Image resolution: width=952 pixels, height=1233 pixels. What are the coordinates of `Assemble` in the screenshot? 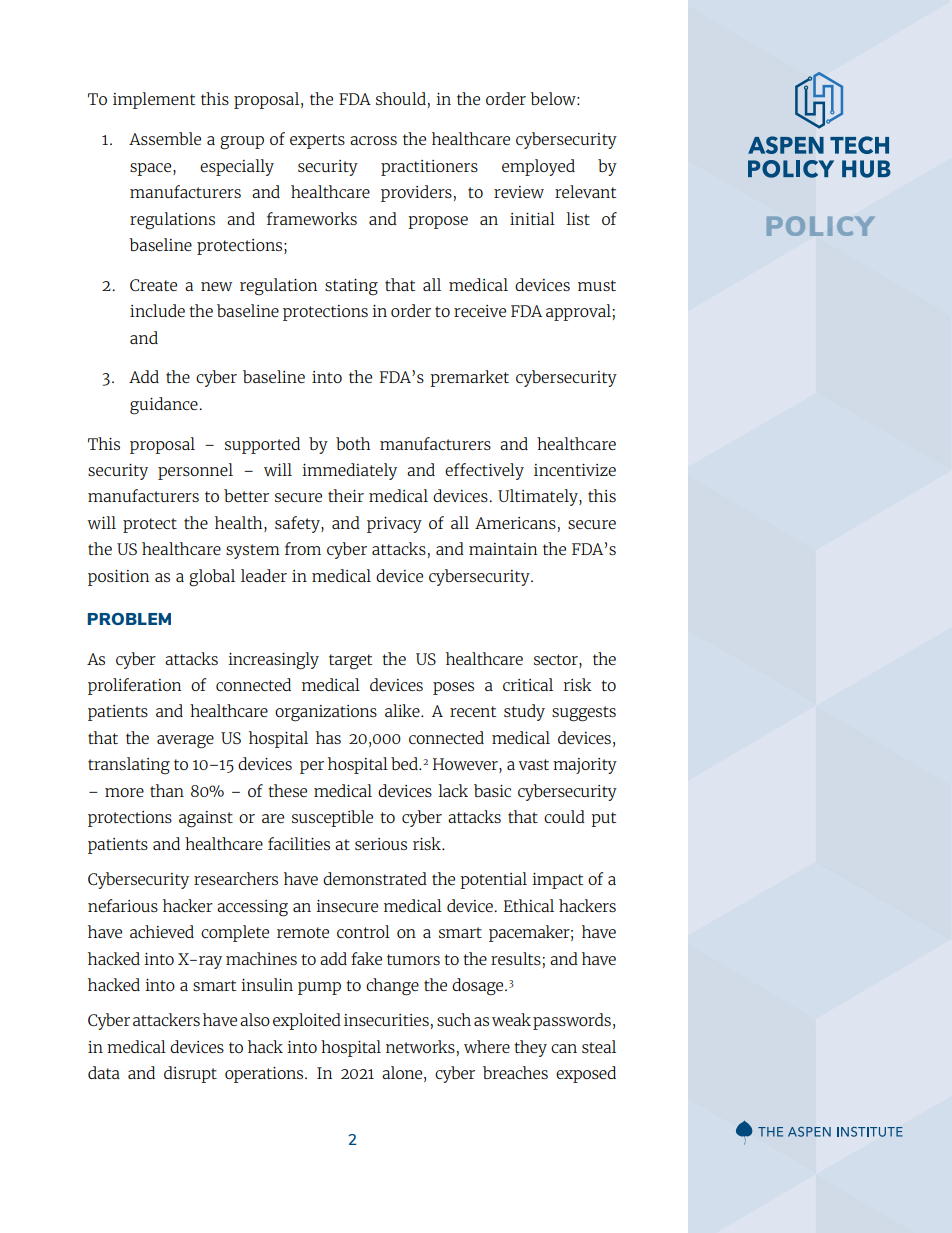 It's located at (165, 138).
